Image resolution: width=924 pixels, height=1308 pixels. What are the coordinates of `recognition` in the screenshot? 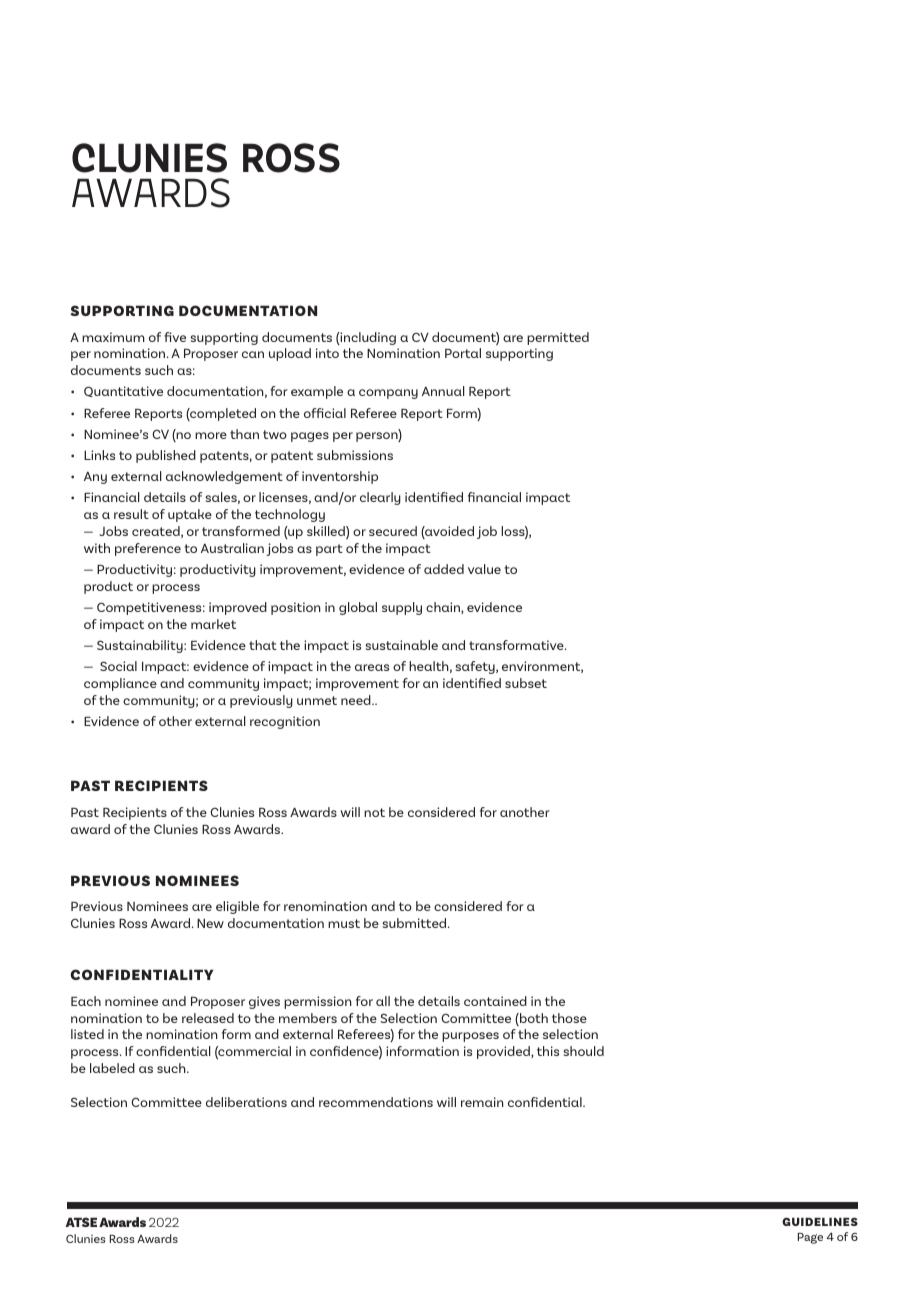 It's located at (285, 722).
